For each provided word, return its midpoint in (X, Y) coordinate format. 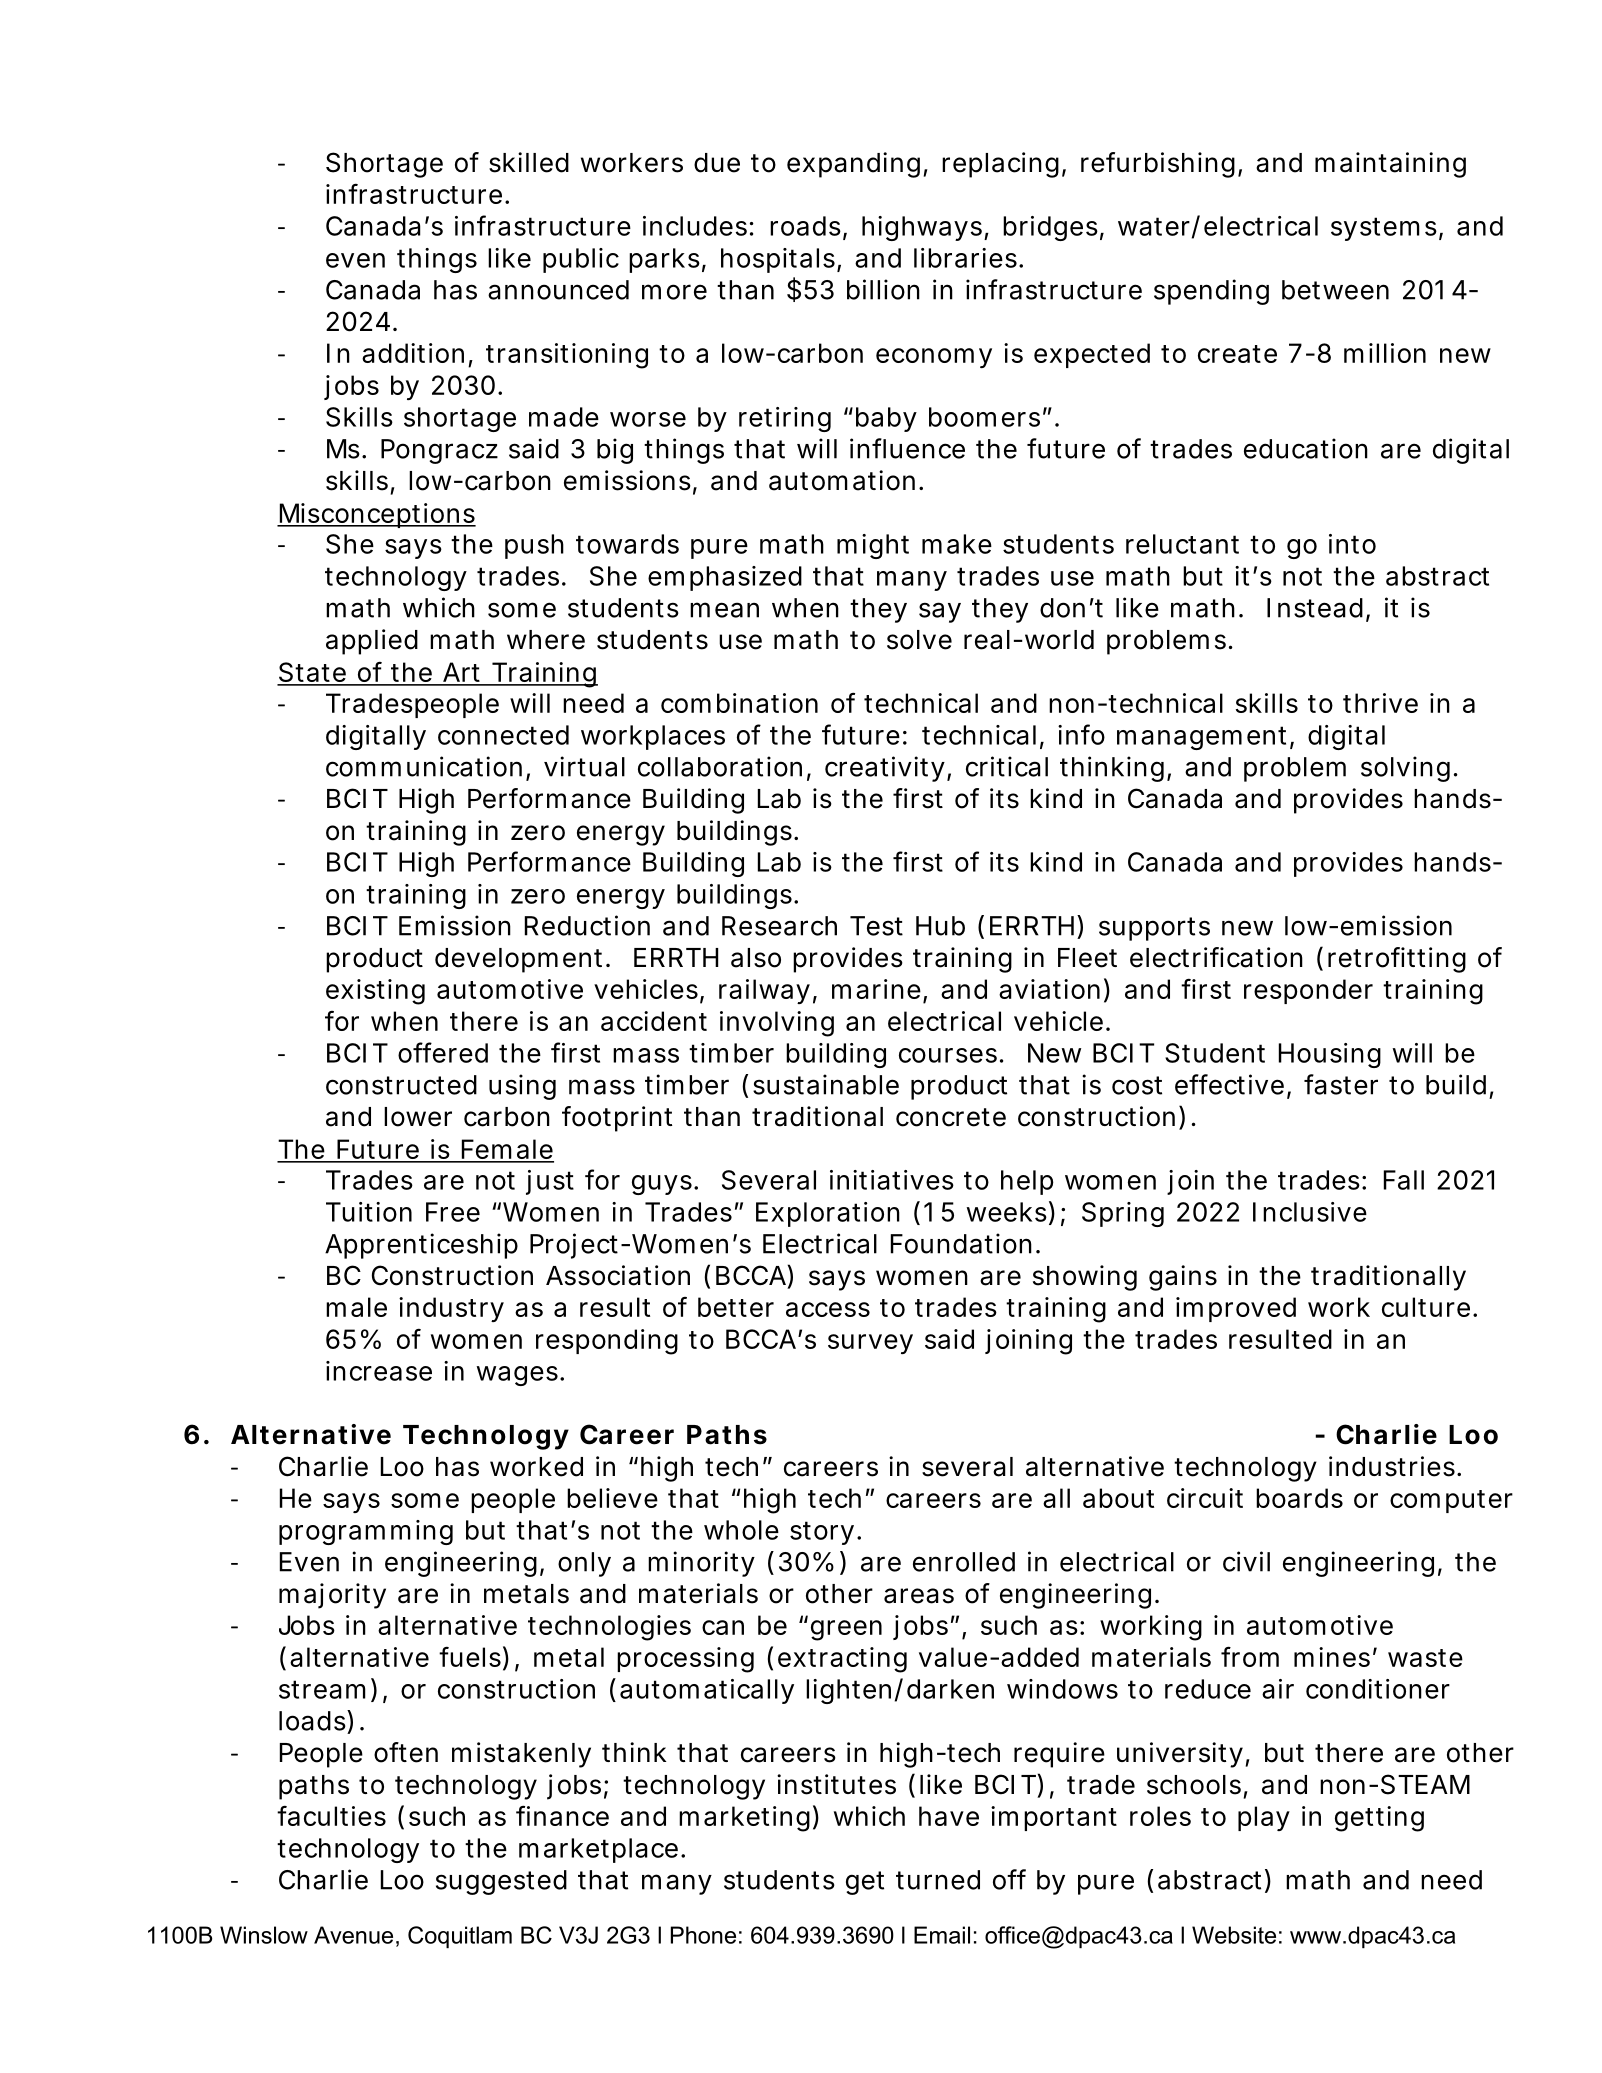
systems (1384, 229)
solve (919, 640)
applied (372, 642)
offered (443, 1052)
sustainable (826, 1084)
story (822, 1533)
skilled (529, 162)
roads (805, 226)
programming (366, 1532)
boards (1299, 1498)
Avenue (353, 1935)
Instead (1315, 608)
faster (1341, 1084)
